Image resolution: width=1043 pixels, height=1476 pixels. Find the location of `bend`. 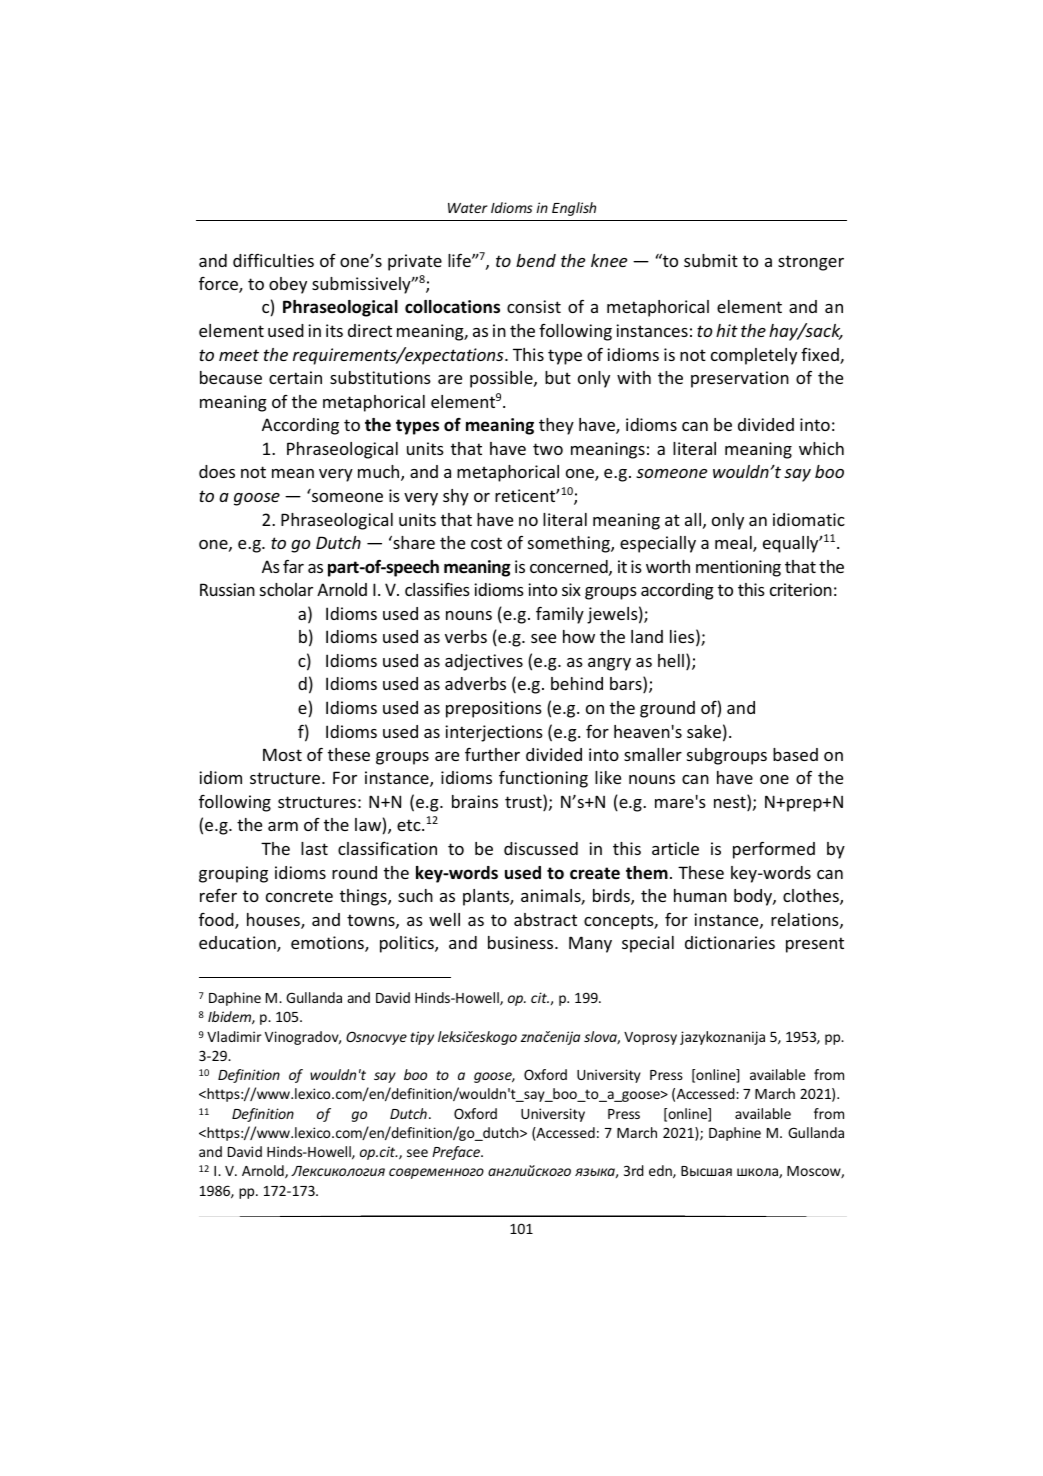

bend is located at coordinates (536, 260).
